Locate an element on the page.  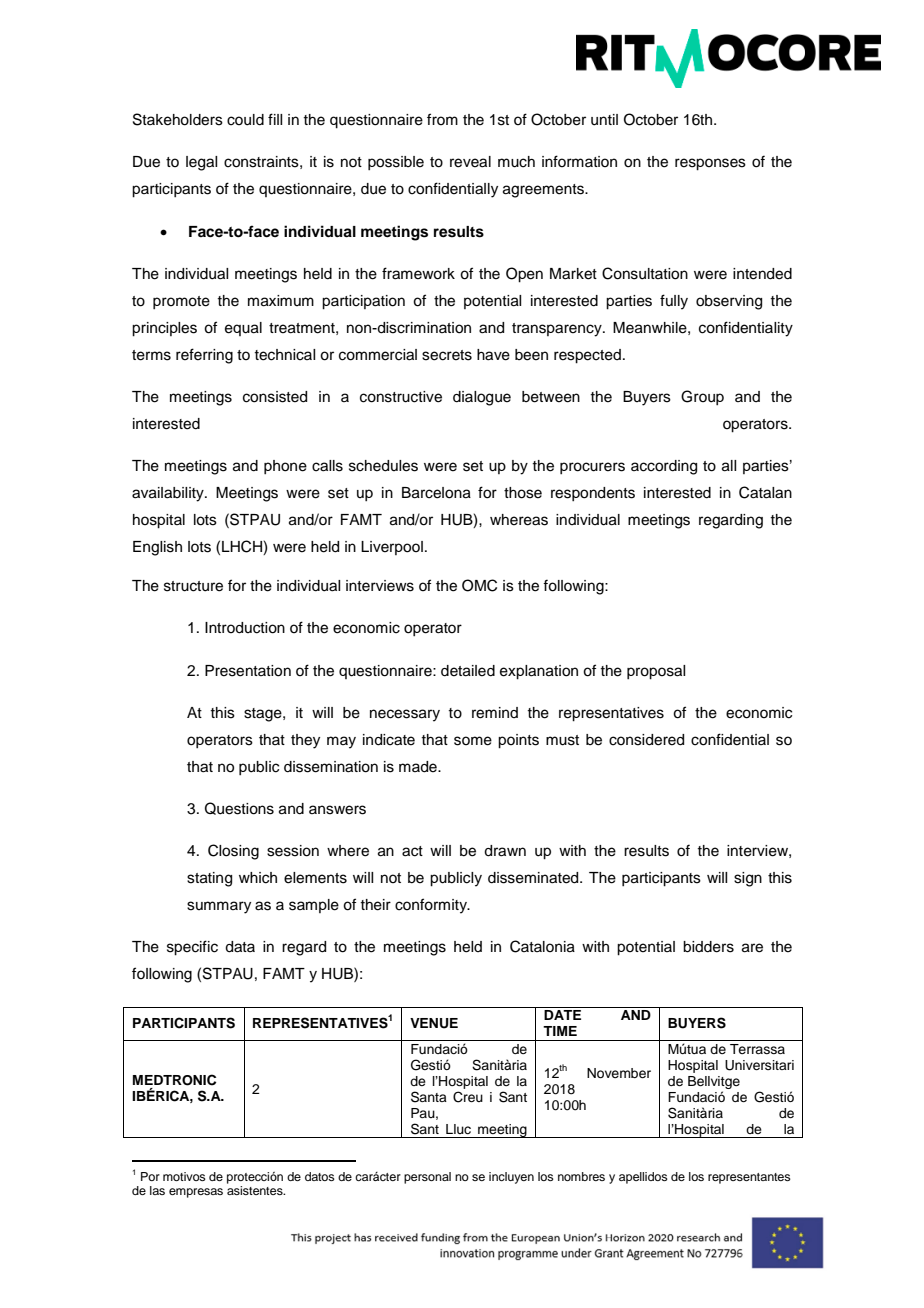
proposal is located at coordinates (656, 672).
